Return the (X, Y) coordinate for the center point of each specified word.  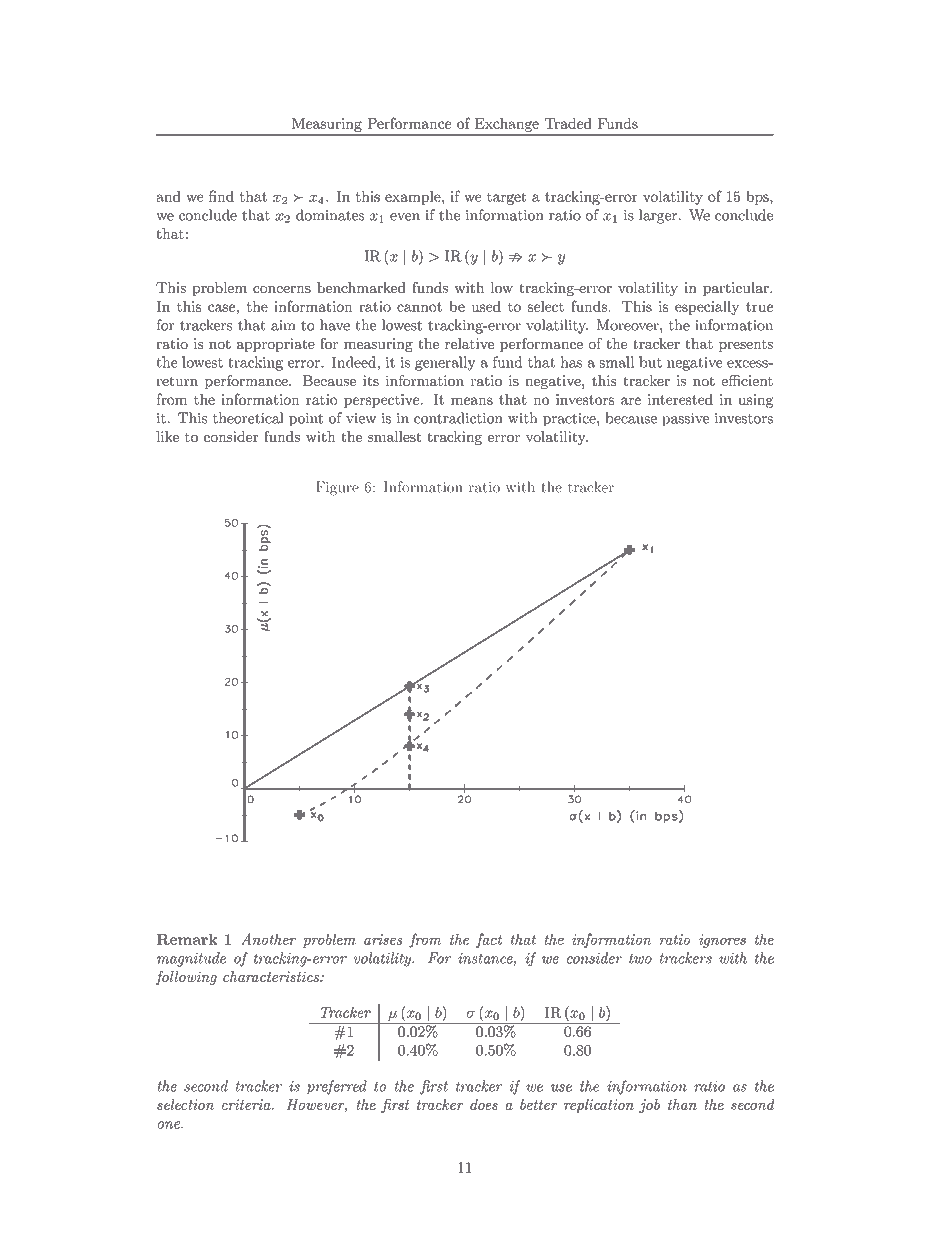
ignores (722, 941)
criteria (247, 1104)
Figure (337, 488)
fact (489, 940)
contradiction (458, 418)
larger (659, 216)
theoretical (248, 418)
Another (268, 939)
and (169, 196)
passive (685, 419)
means (472, 401)
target (506, 198)
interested (680, 399)
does (484, 1104)
